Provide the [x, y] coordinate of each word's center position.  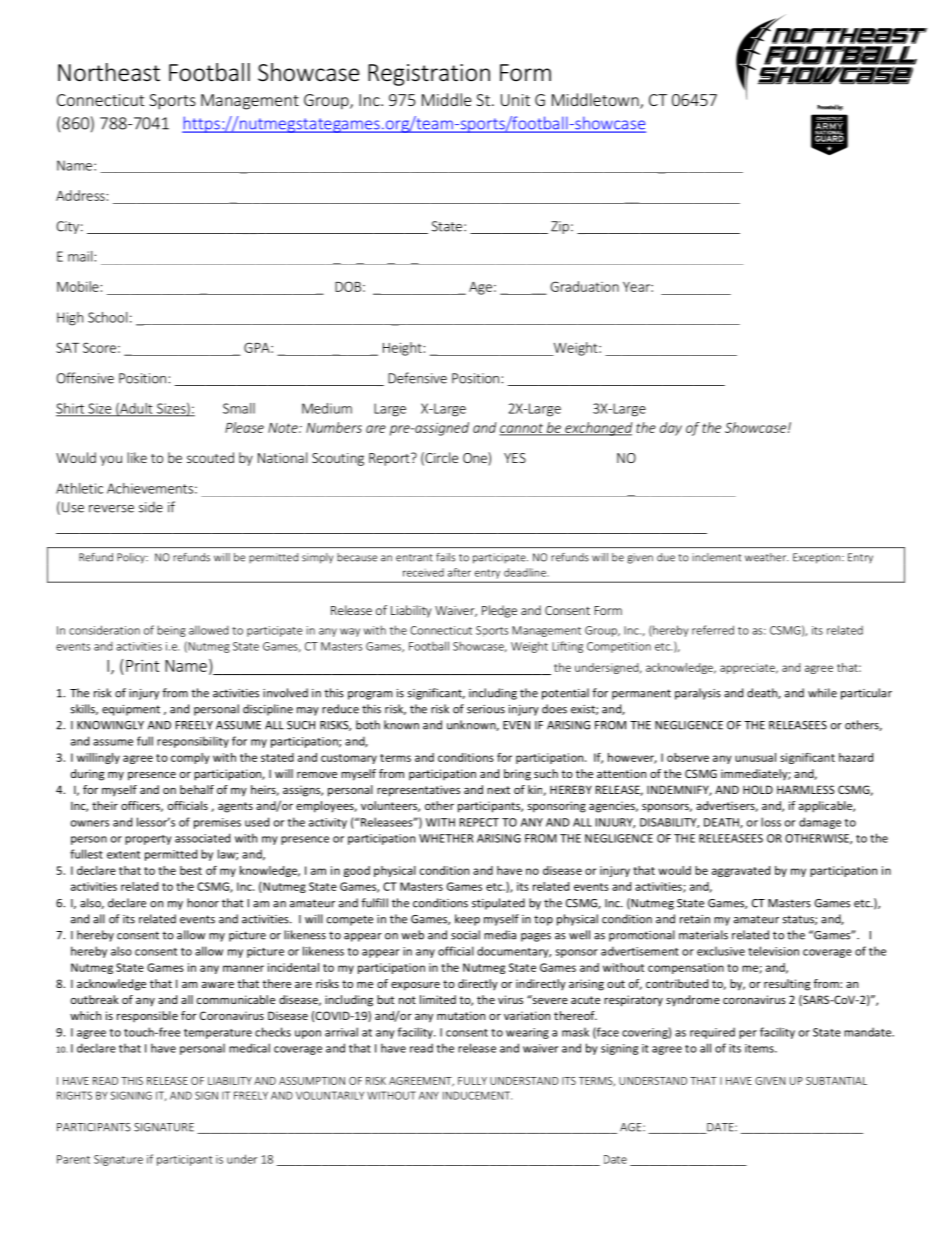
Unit [515, 100]
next [498, 790]
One [476, 459]
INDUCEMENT [477, 1095]
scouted [210, 457]
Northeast [109, 72]
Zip [560, 227]
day [671, 429]
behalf [197, 789]
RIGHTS [74, 1095]
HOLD [758, 789]
